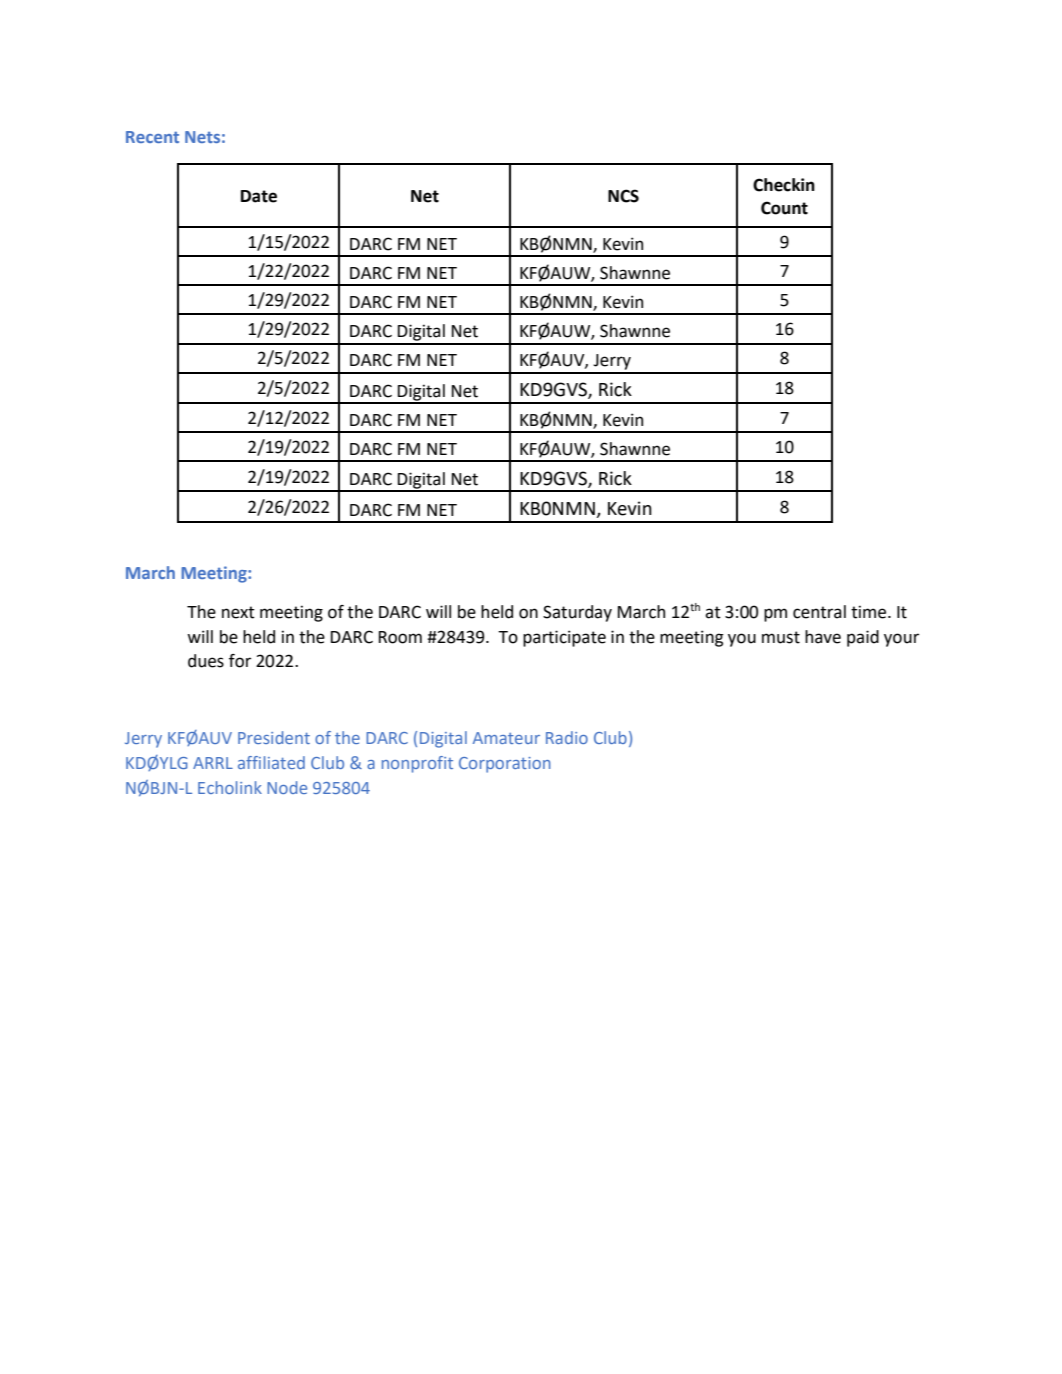  What do you see at coordinates (238, 612) in the screenshot?
I see `next` at bounding box center [238, 612].
